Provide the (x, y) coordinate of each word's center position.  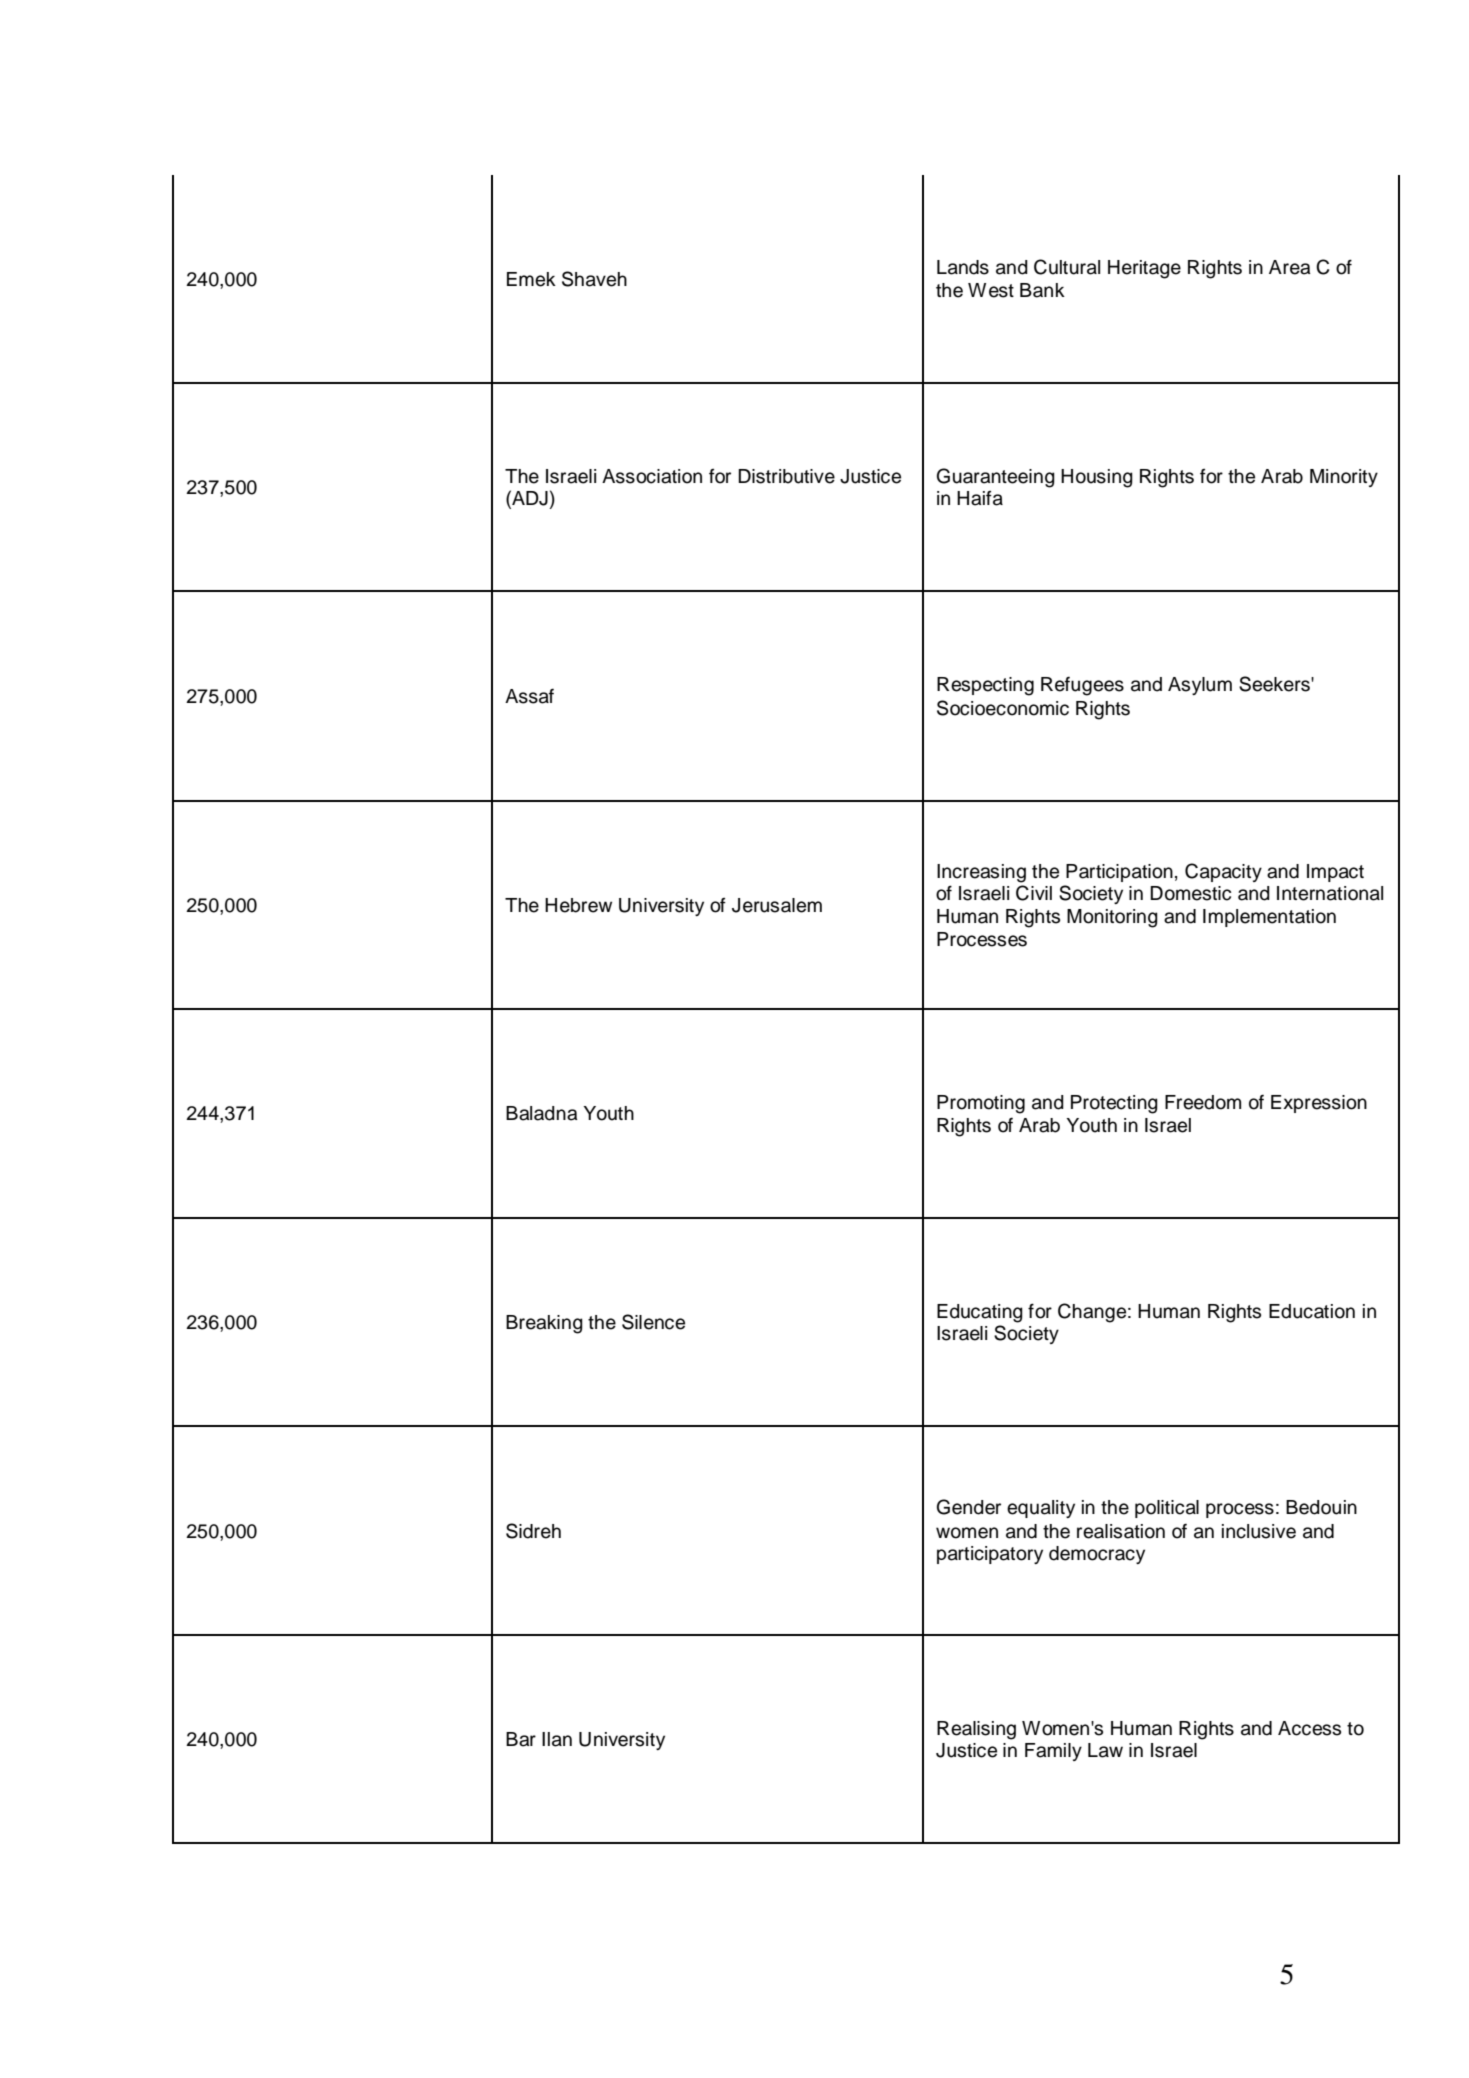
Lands (963, 267)
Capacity (1223, 872)
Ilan (557, 1739)
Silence (653, 1322)
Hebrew (578, 905)
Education (1312, 1311)
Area (1290, 267)
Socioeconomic (1003, 708)
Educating (980, 1313)
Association (652, 476)
